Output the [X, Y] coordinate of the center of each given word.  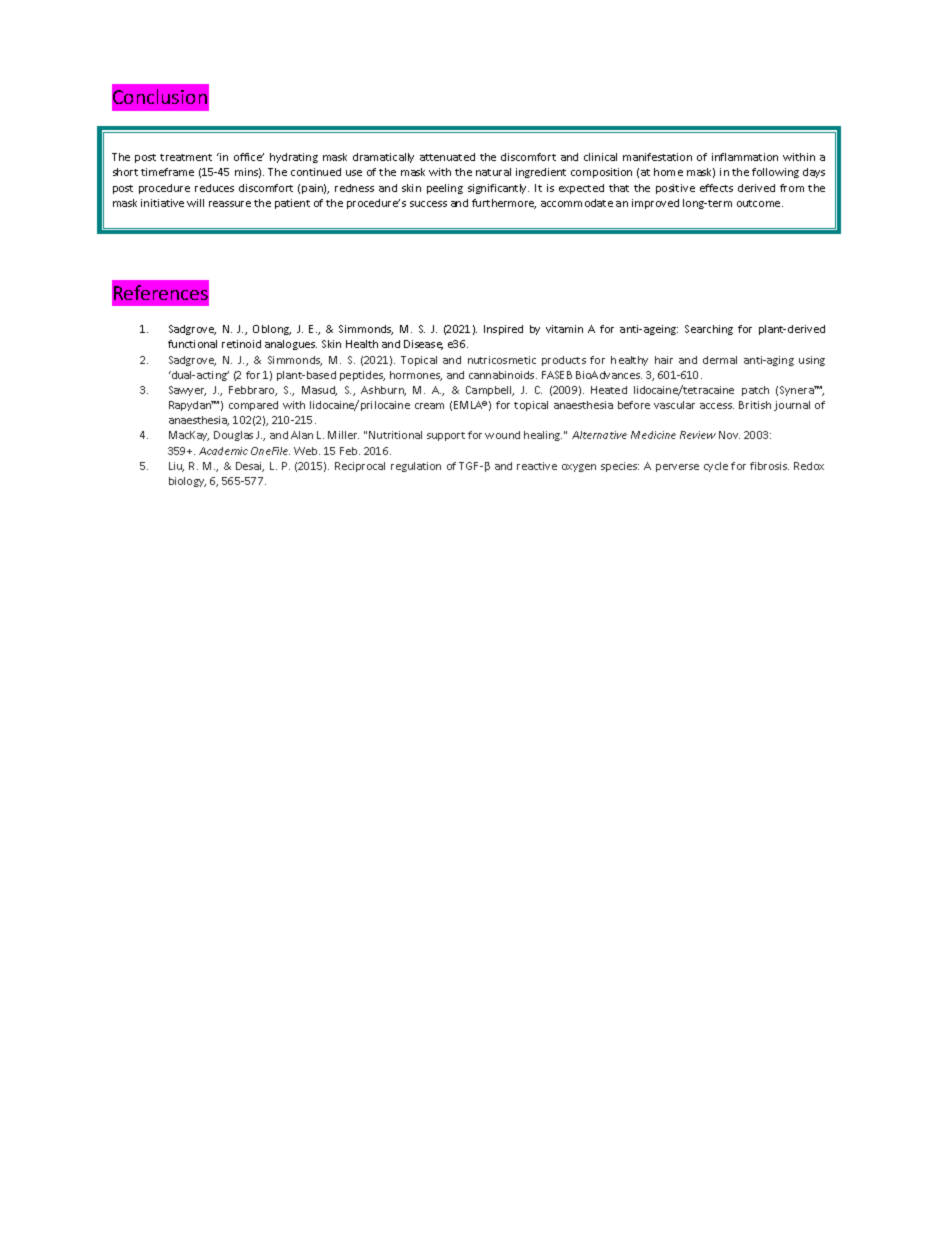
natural [493, 172]
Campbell [490, 391]
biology [187, 482]
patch [755, 391]
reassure [230, 204]
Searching [709, 330]
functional [192, 344]
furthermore [504, 204]
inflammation [745, 157]
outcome [760, 203]
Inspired [503, 330]
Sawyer [187, 391]
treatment [186, 157]
